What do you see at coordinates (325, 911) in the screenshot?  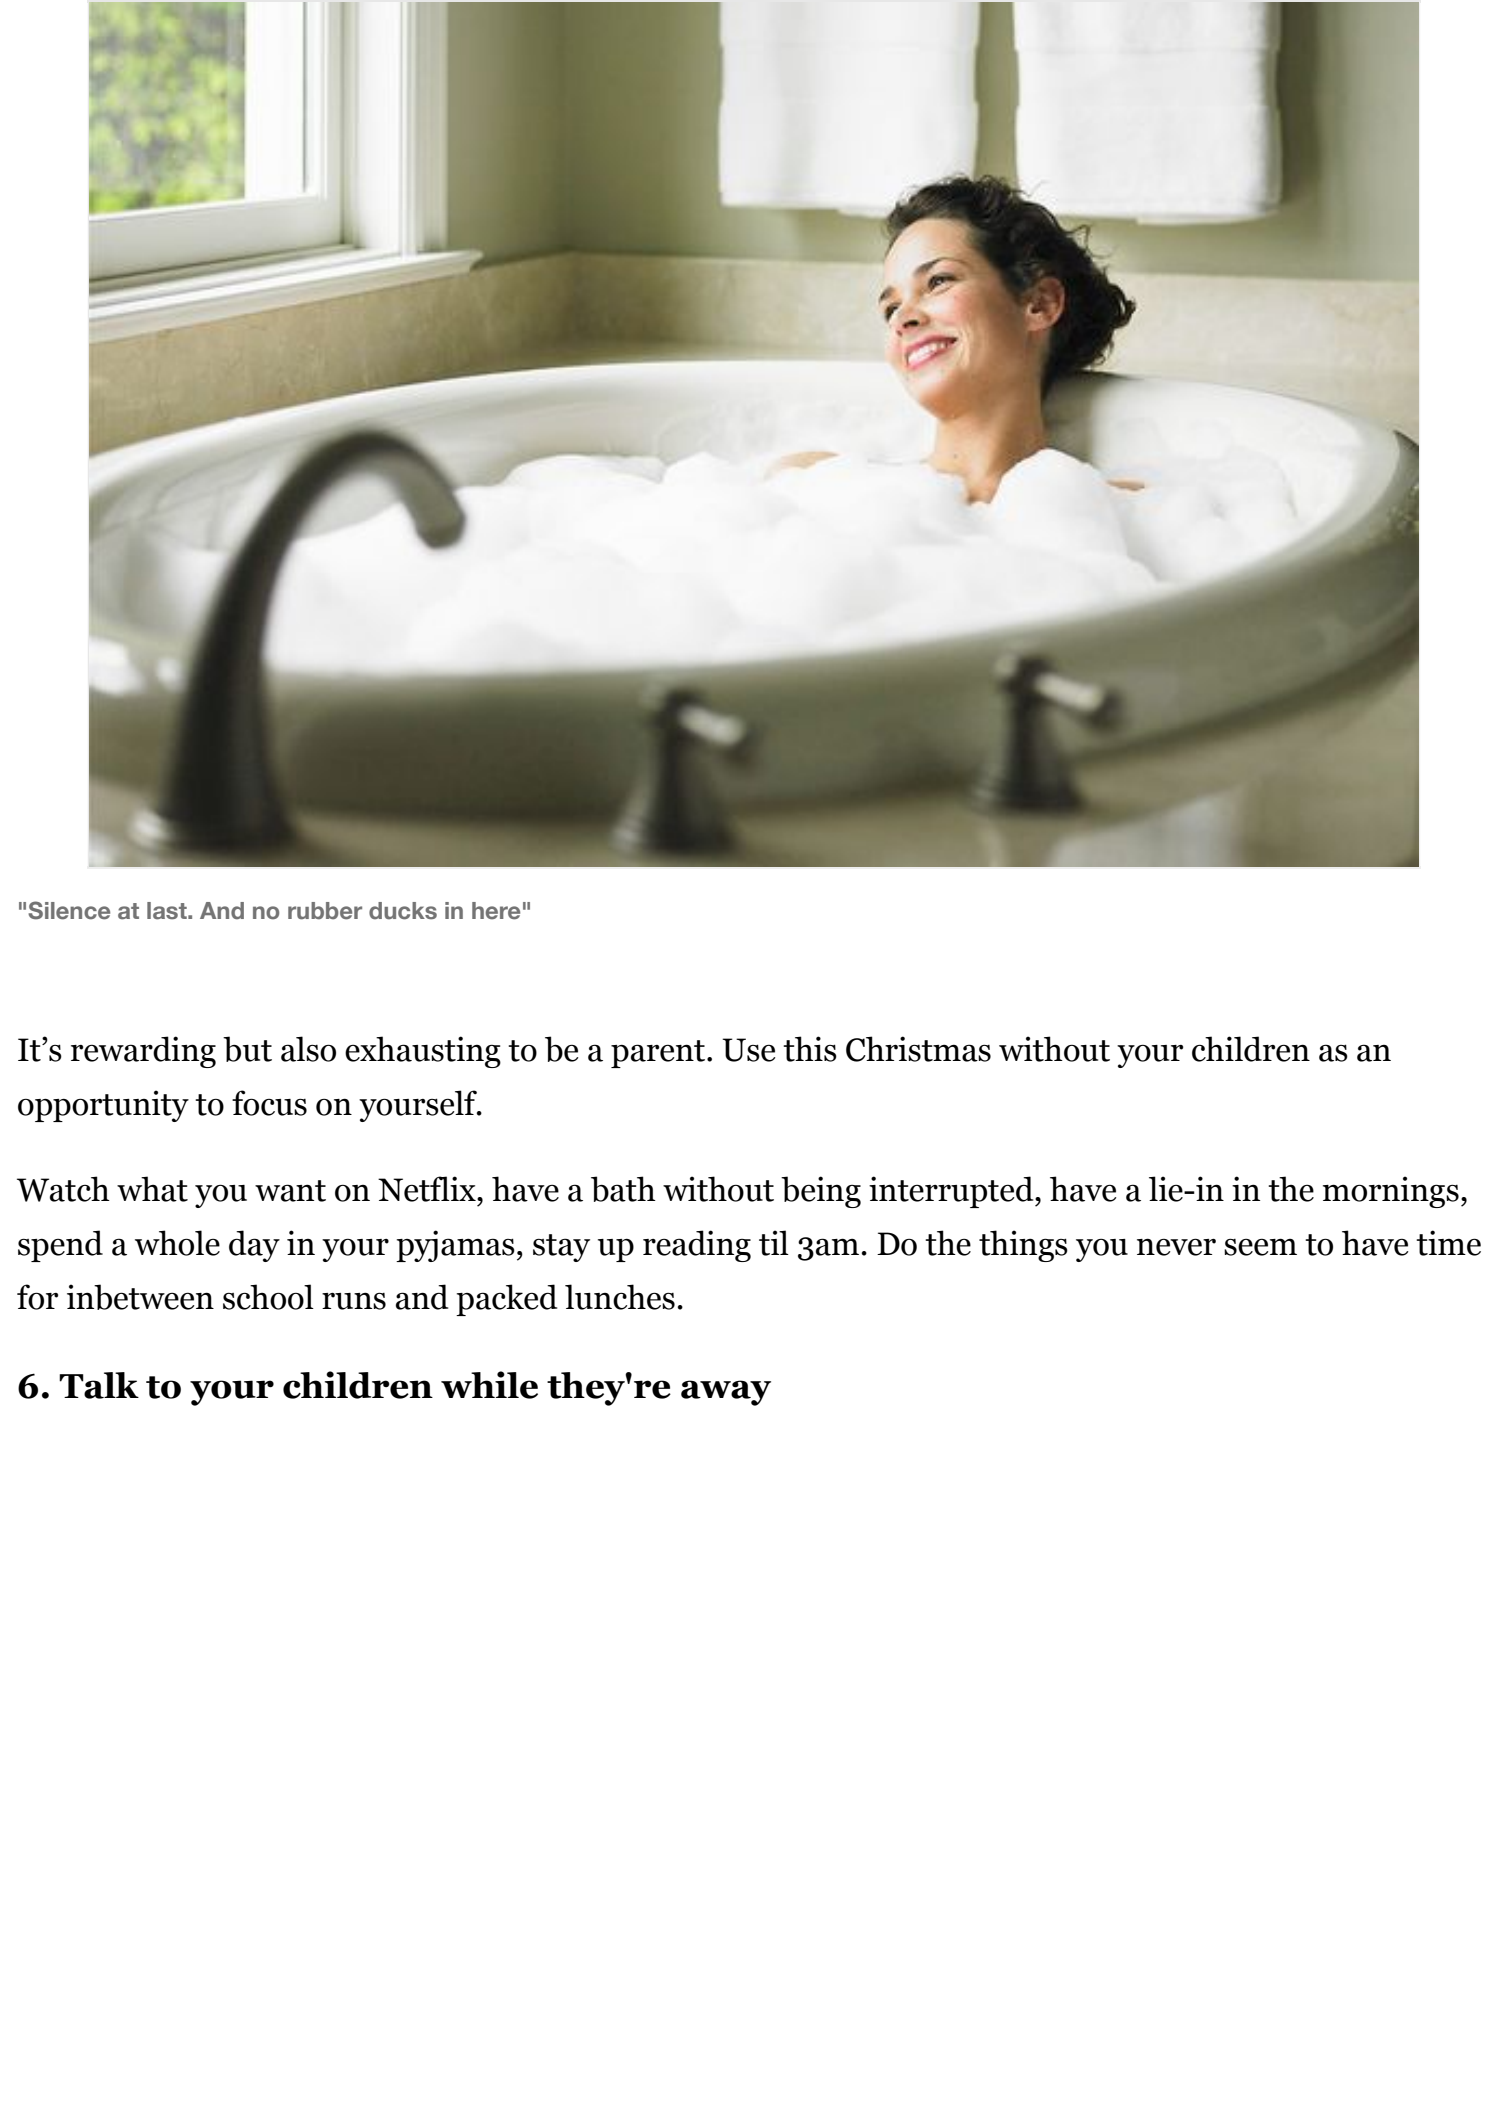 I see `rubber` at bounding box center [325, 911].
